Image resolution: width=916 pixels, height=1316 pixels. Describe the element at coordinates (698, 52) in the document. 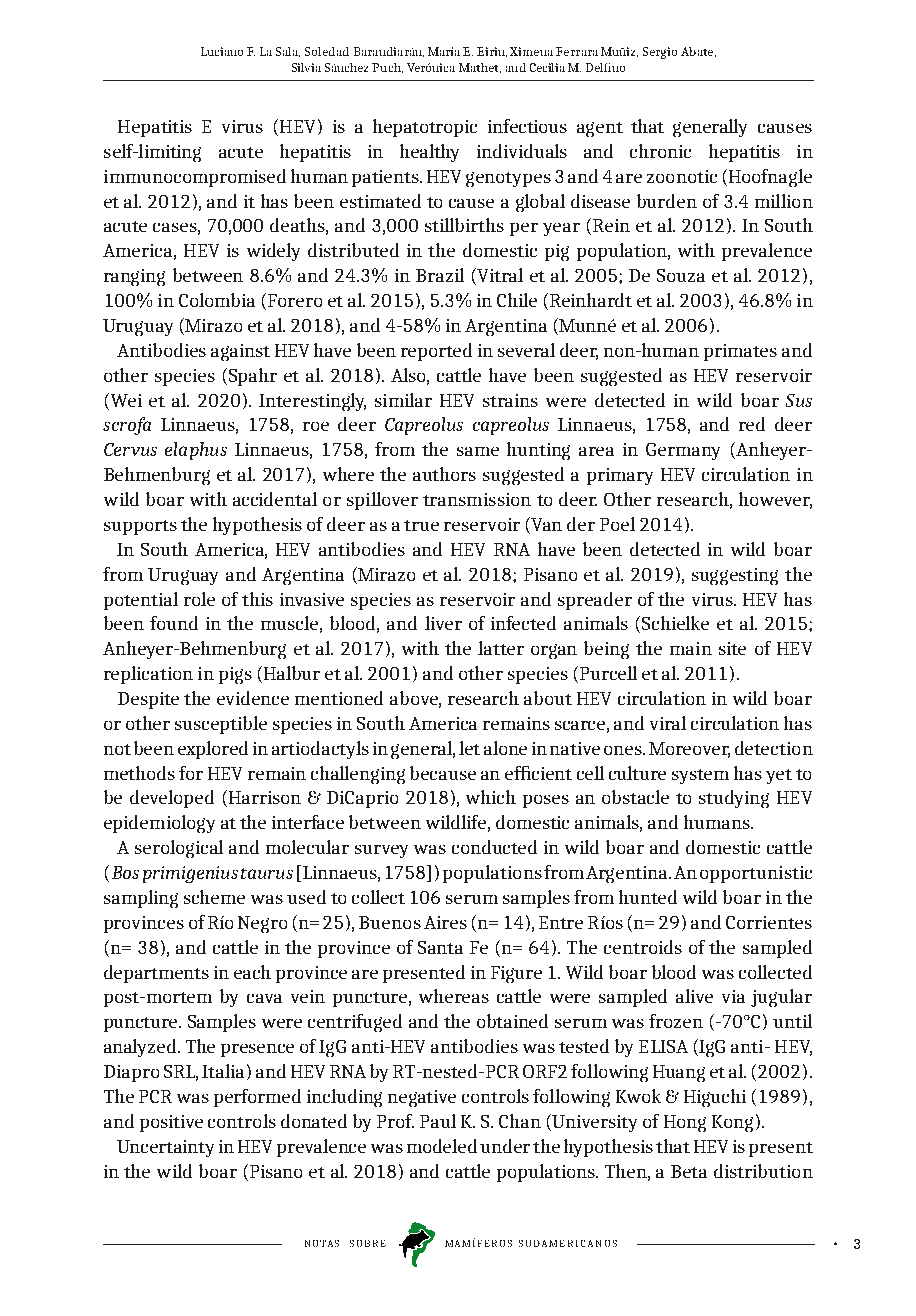

I see `Abate` at that location.
